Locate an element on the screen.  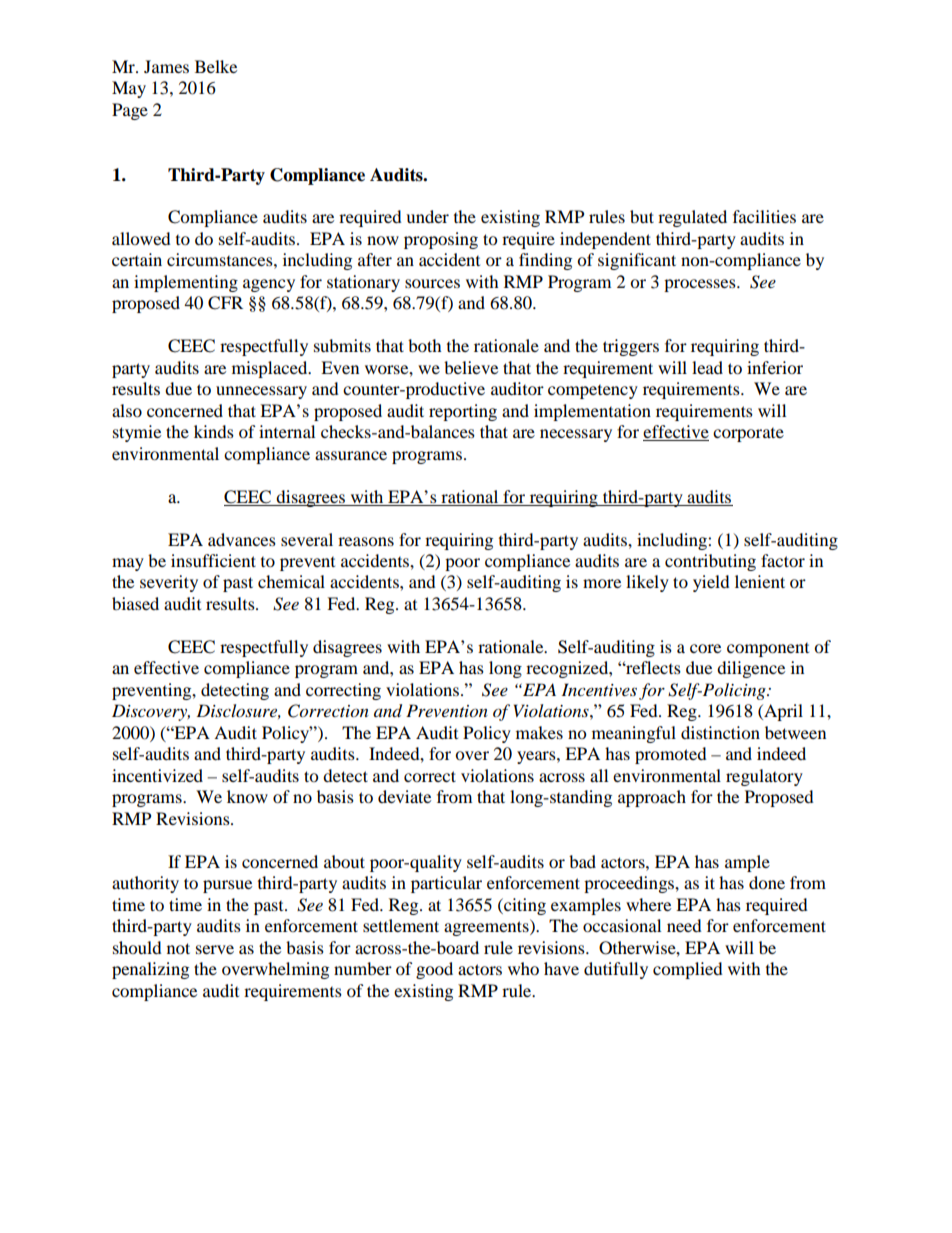
agreements is located at coordinates (487, 927).
